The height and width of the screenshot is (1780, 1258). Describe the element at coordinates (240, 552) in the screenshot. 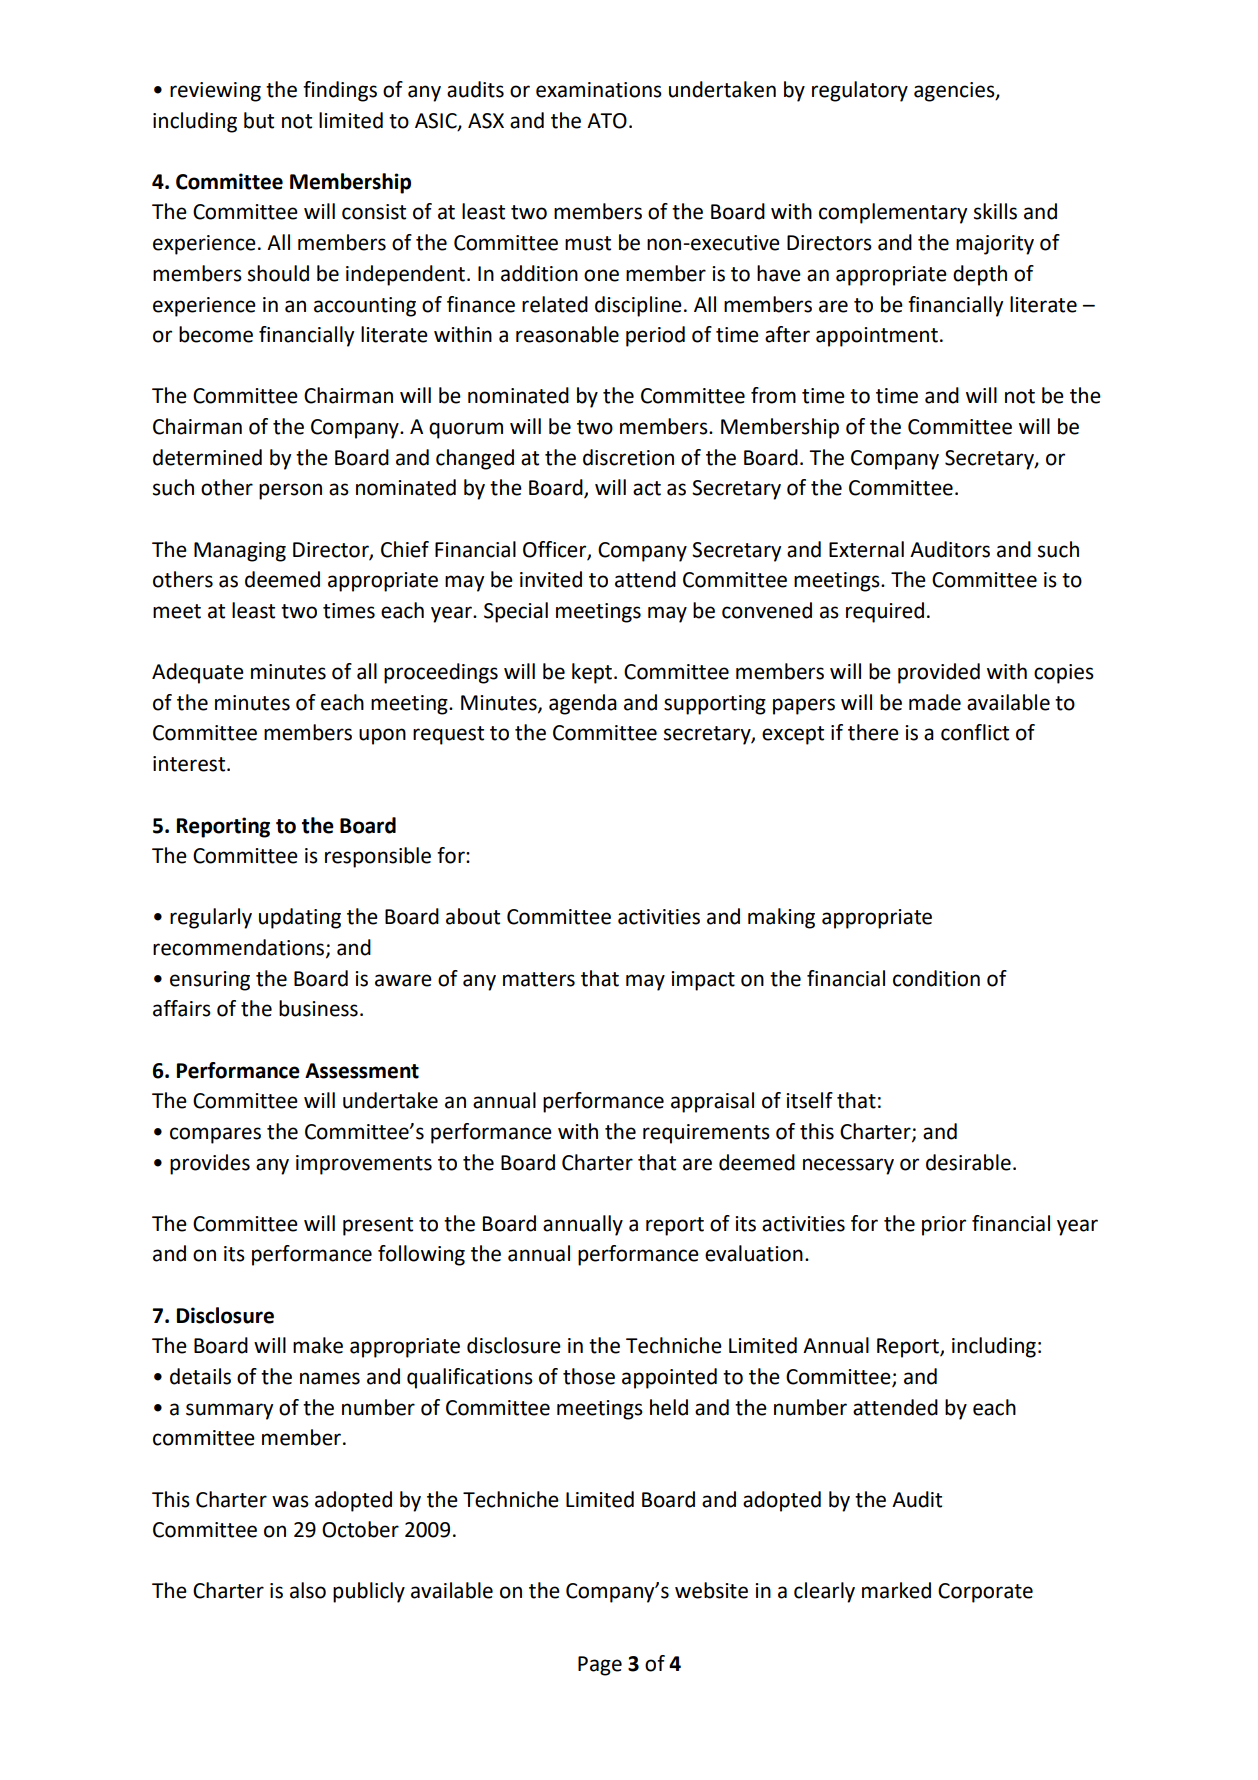

I see `Managing` at that location.
